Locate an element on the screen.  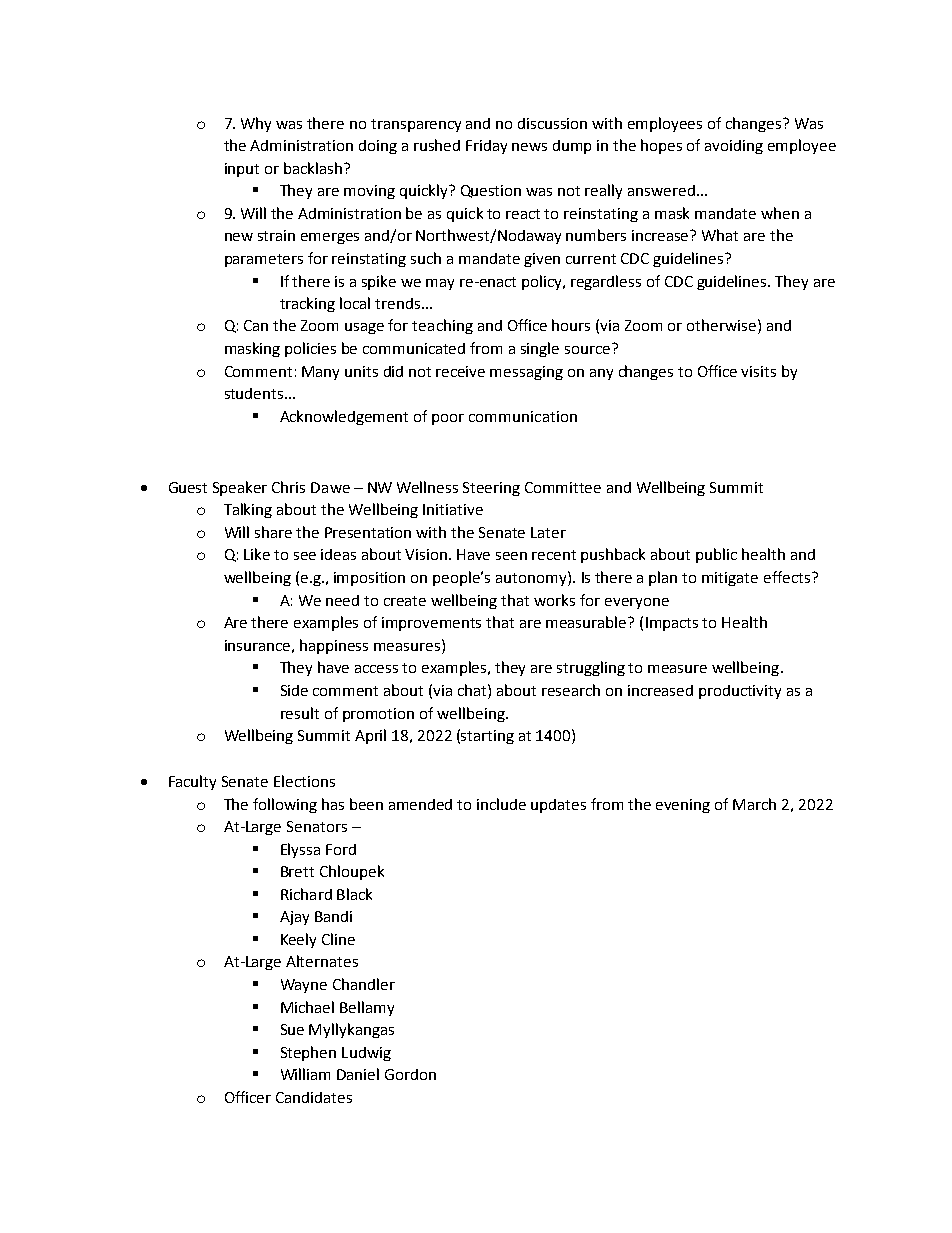
visits is located at coordinates (758, 371).
